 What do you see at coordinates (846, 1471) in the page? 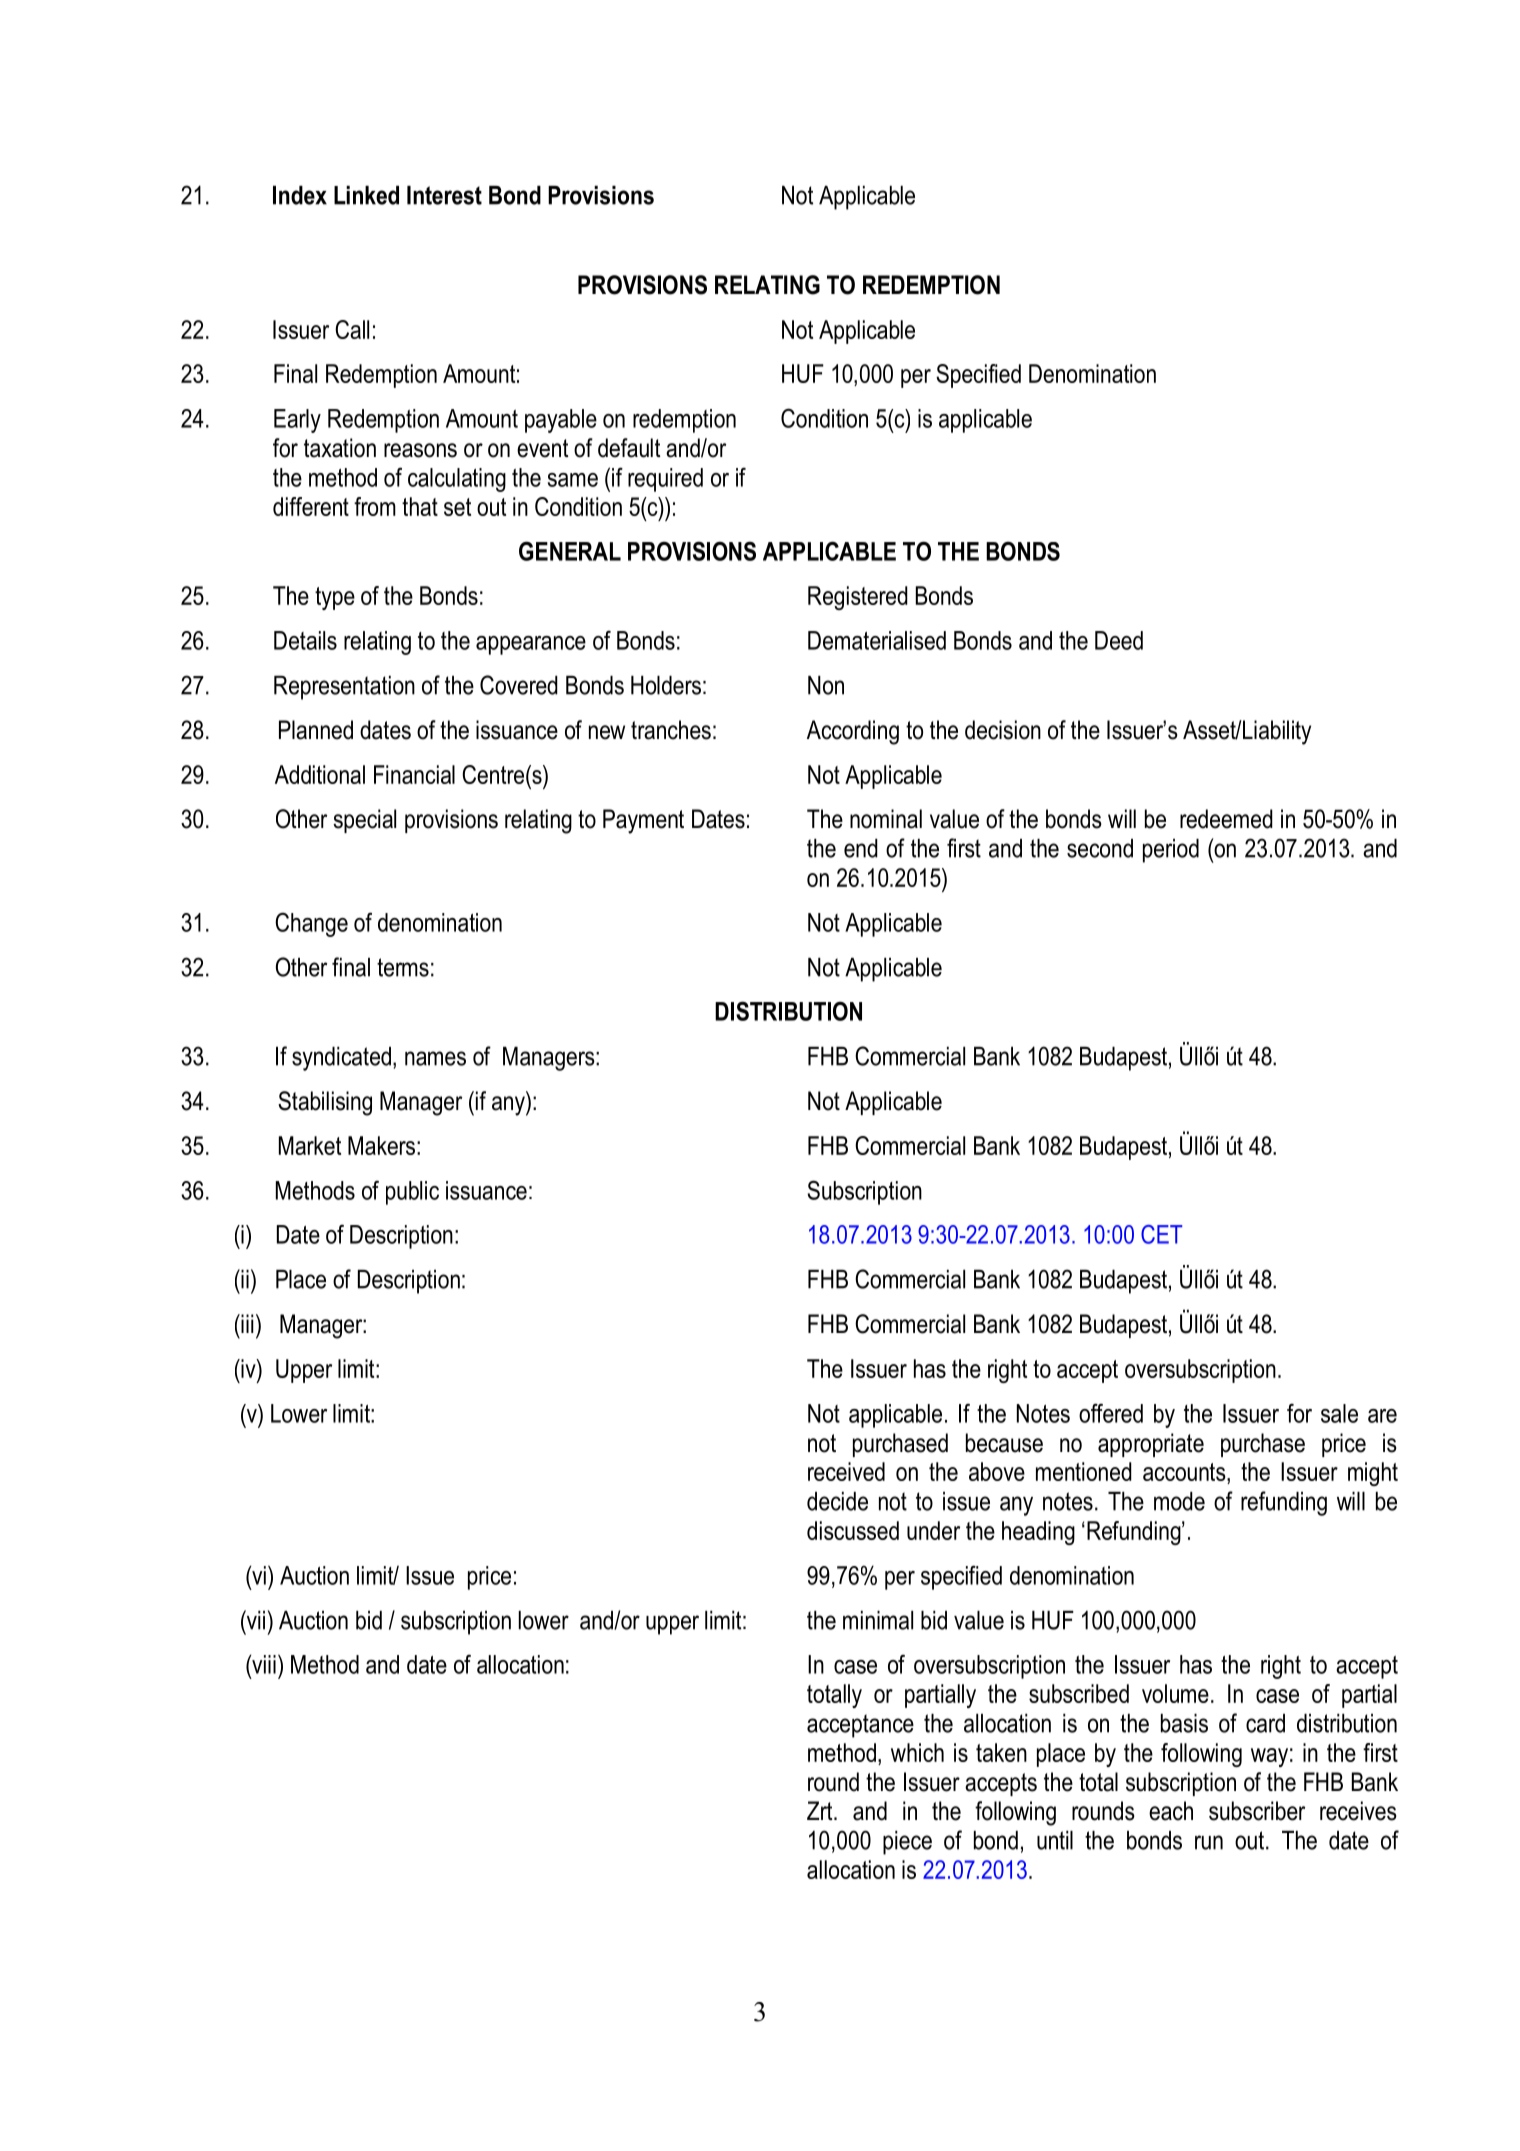
I see `received` at bounding box center [846, 1471].
